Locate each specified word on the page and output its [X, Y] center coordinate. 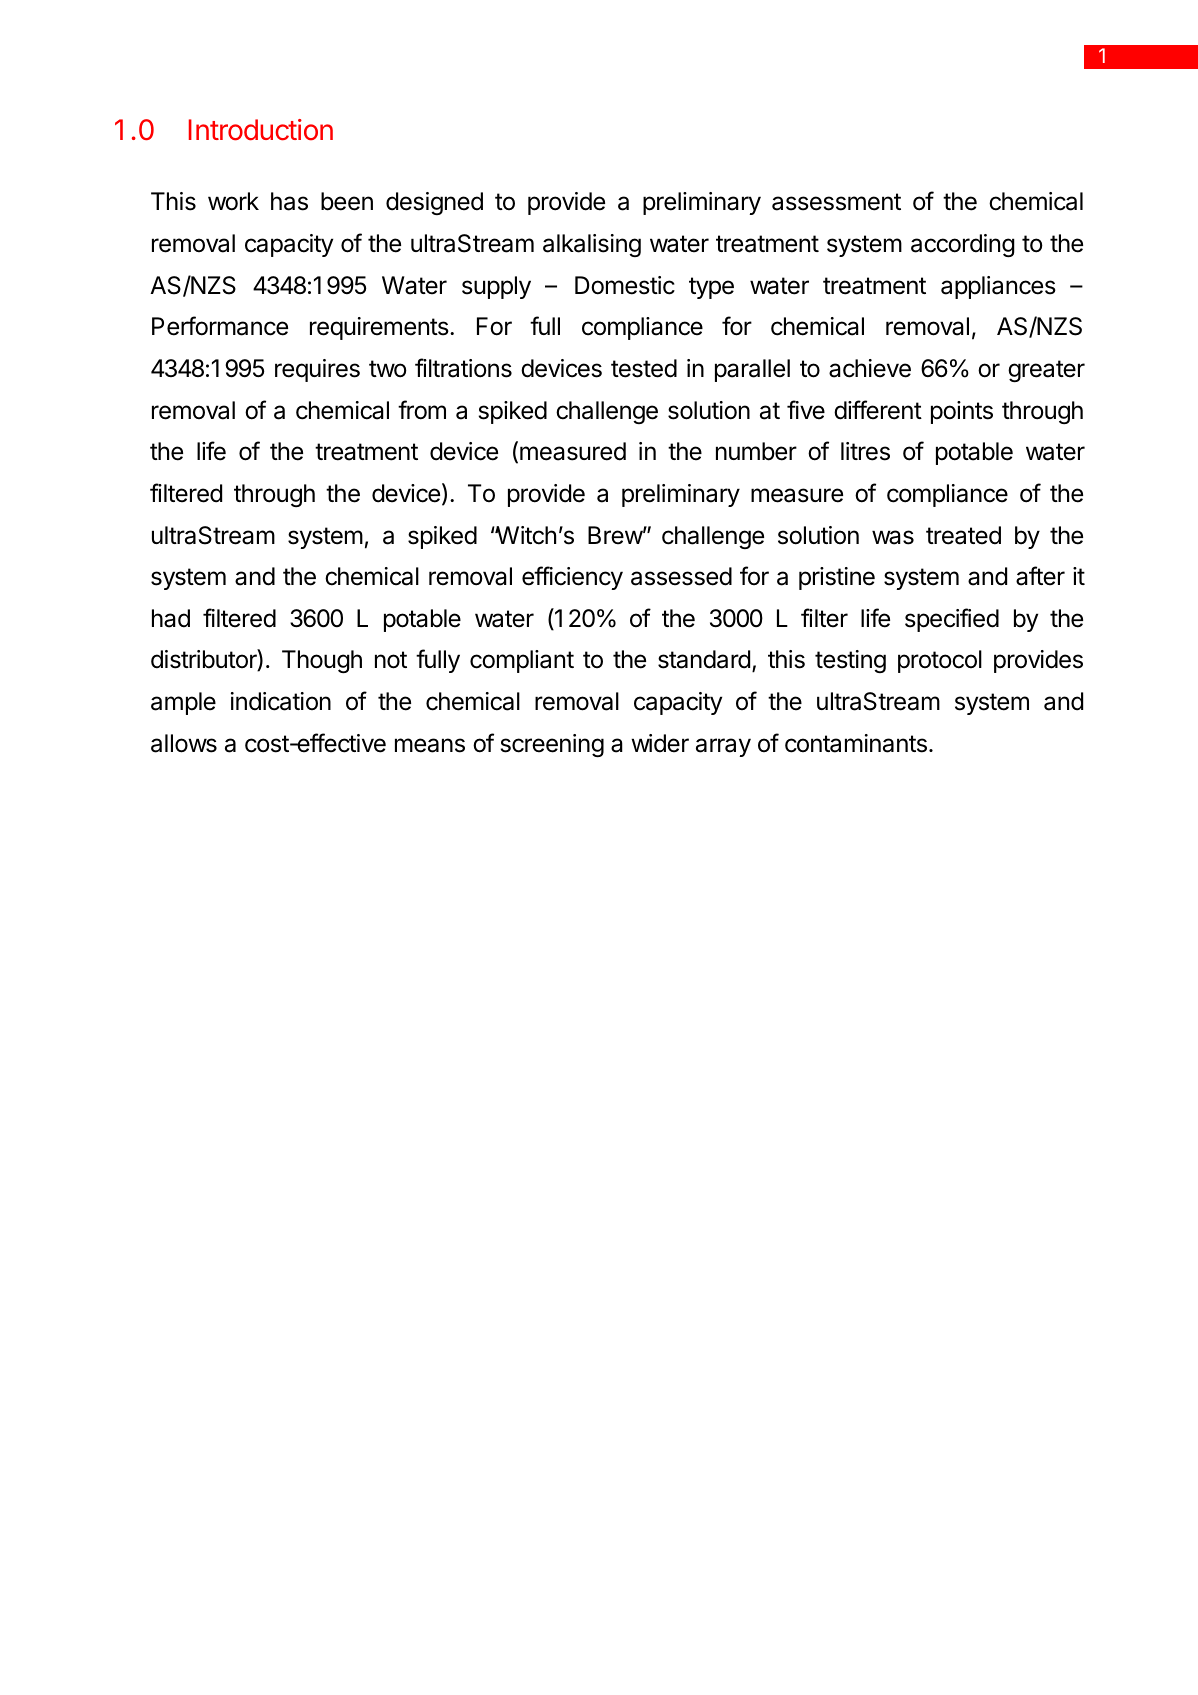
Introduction [261, 130]
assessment [836, 202]
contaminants [856, 743]
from [422, 410]
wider [660, 743]
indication [281, 701]
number [756, 451]
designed [434, 203]
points [962, 412]
